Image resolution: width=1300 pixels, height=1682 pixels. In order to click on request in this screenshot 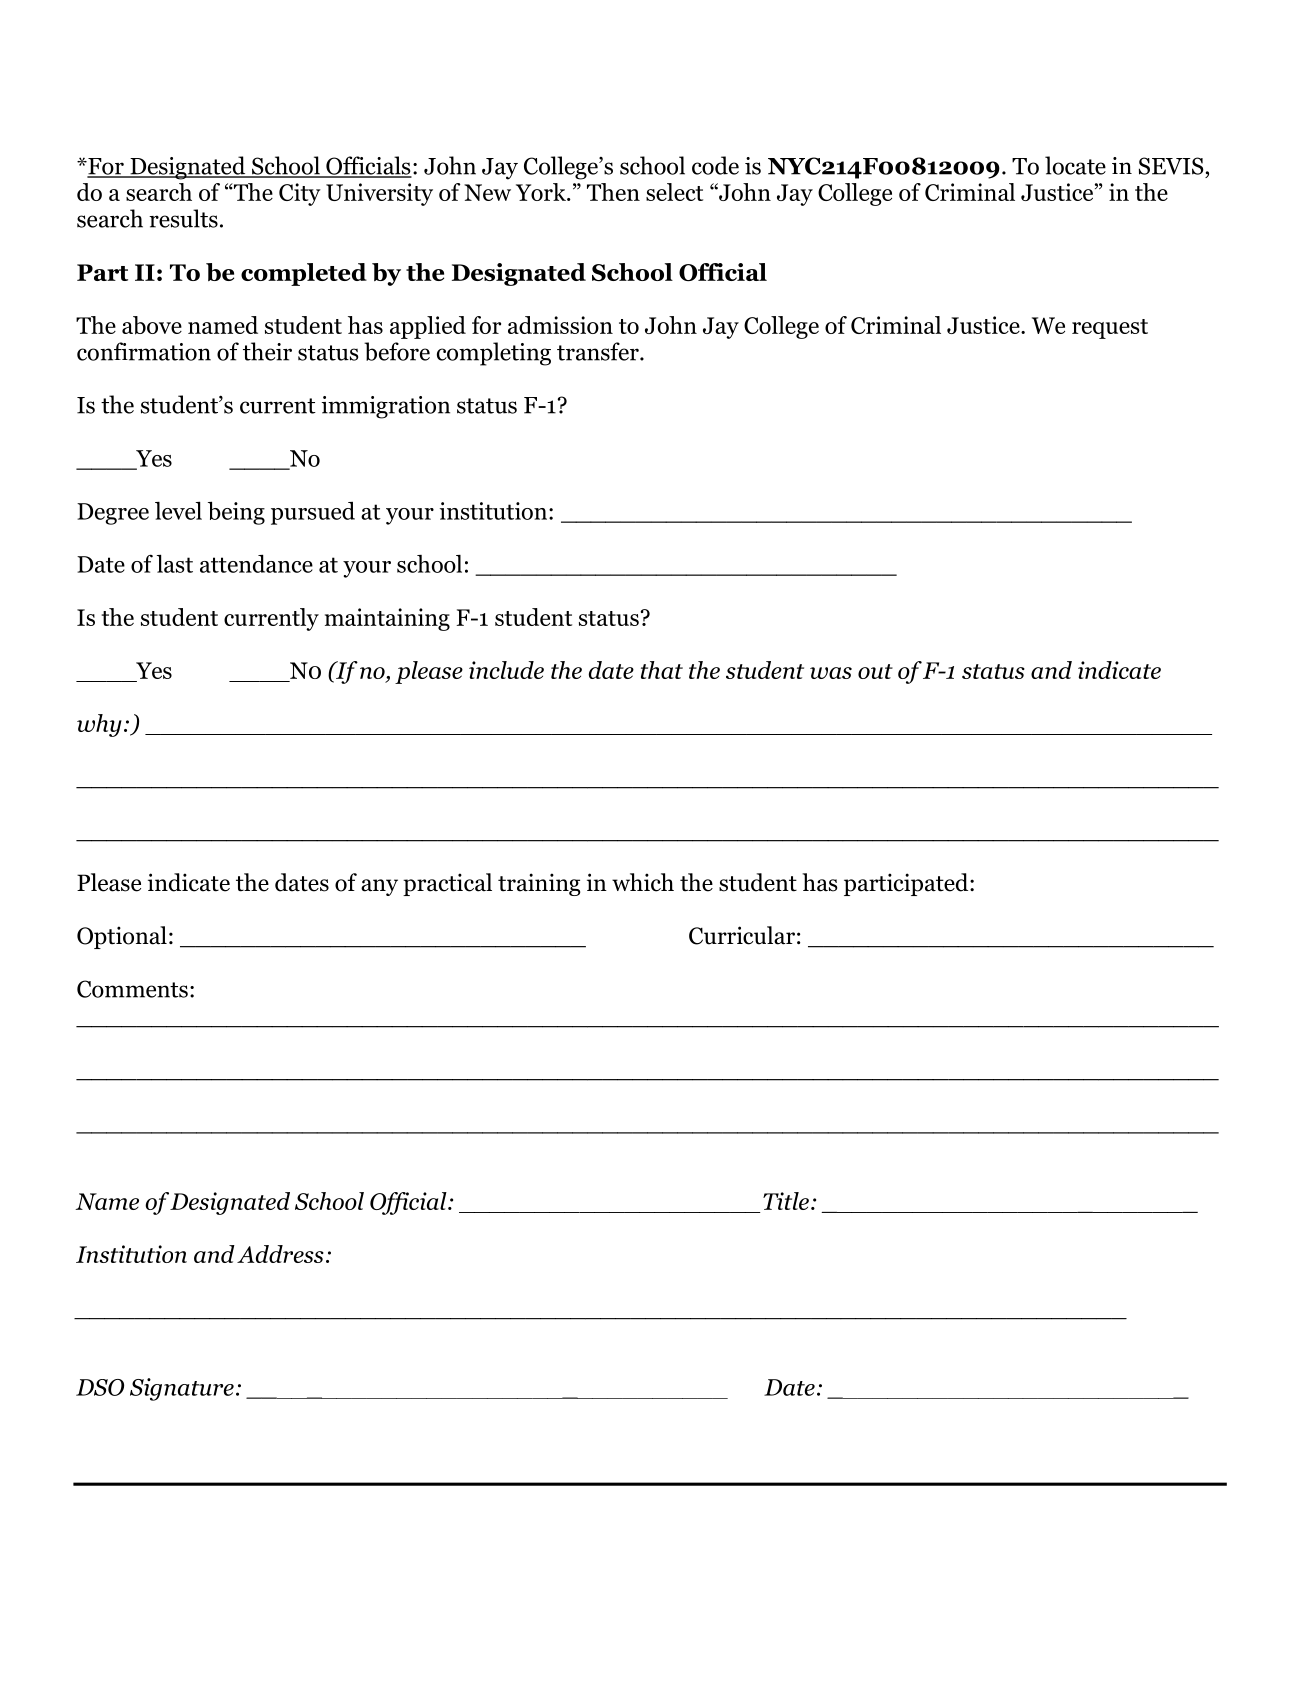, I will do `click(1110, 329)`.
